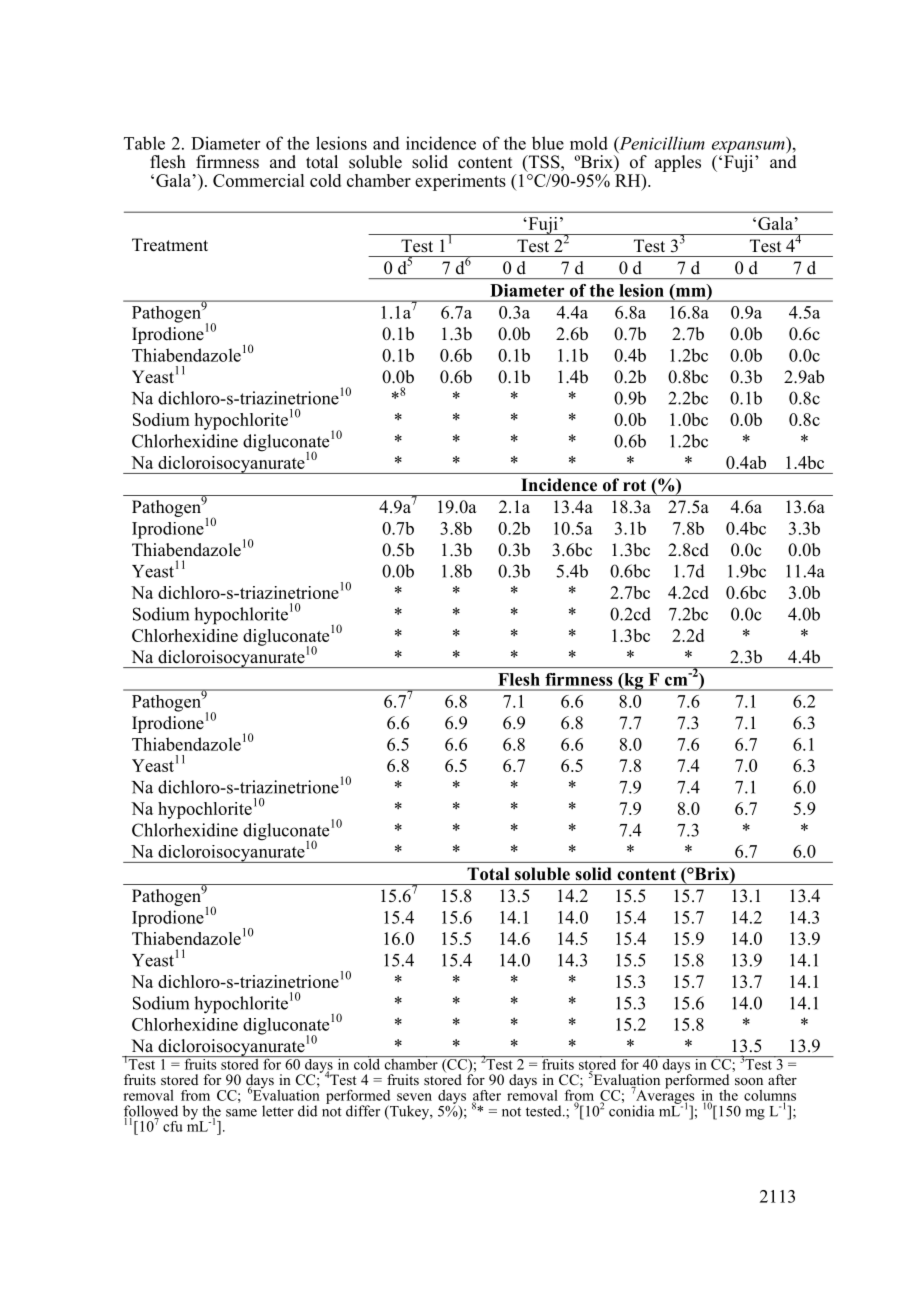  Describe the element at coordinates (460, 182) in the image. I see `experiments` at that location.
